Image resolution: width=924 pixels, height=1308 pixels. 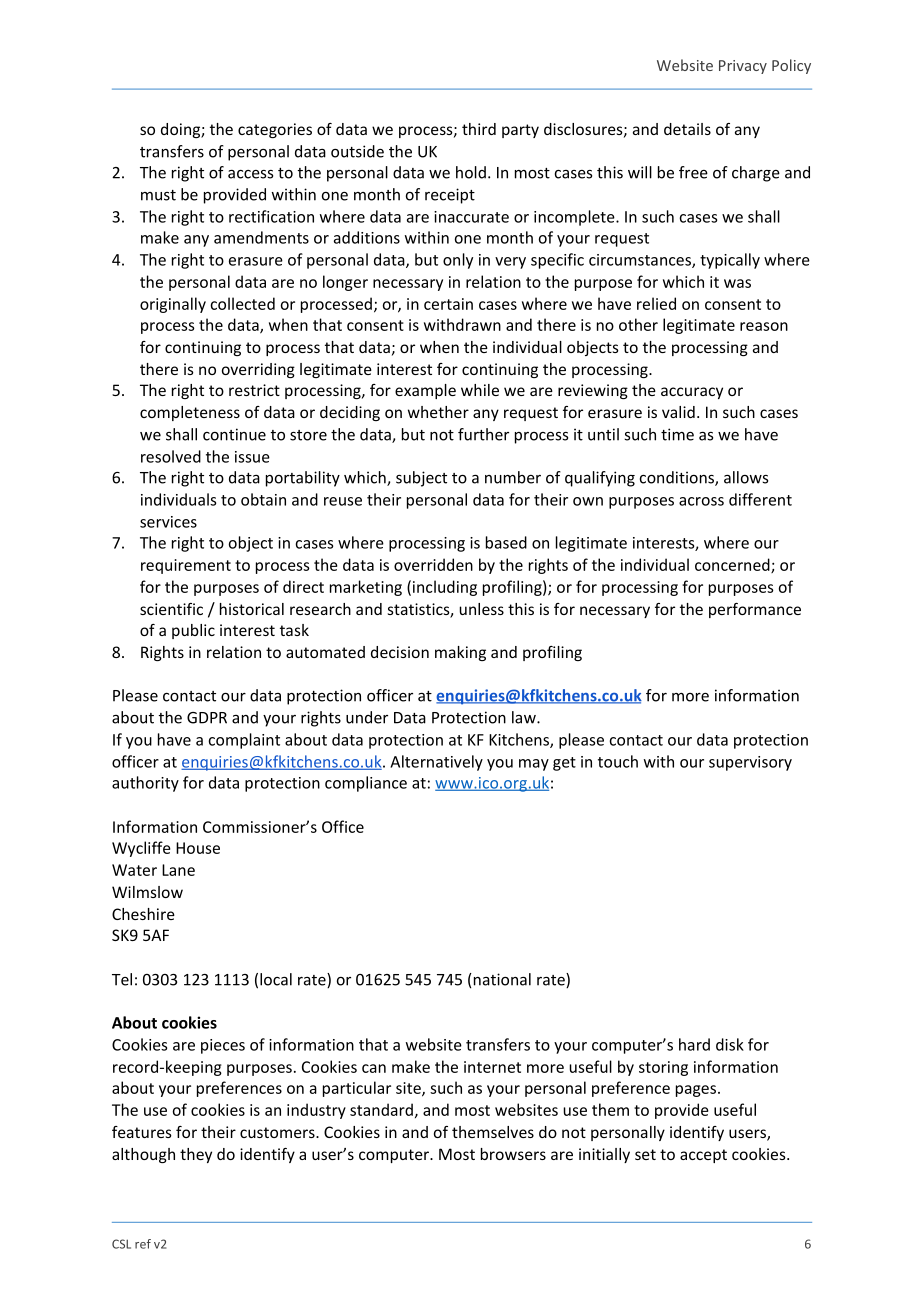 I want to click on public, so click(x=193, y=631).
